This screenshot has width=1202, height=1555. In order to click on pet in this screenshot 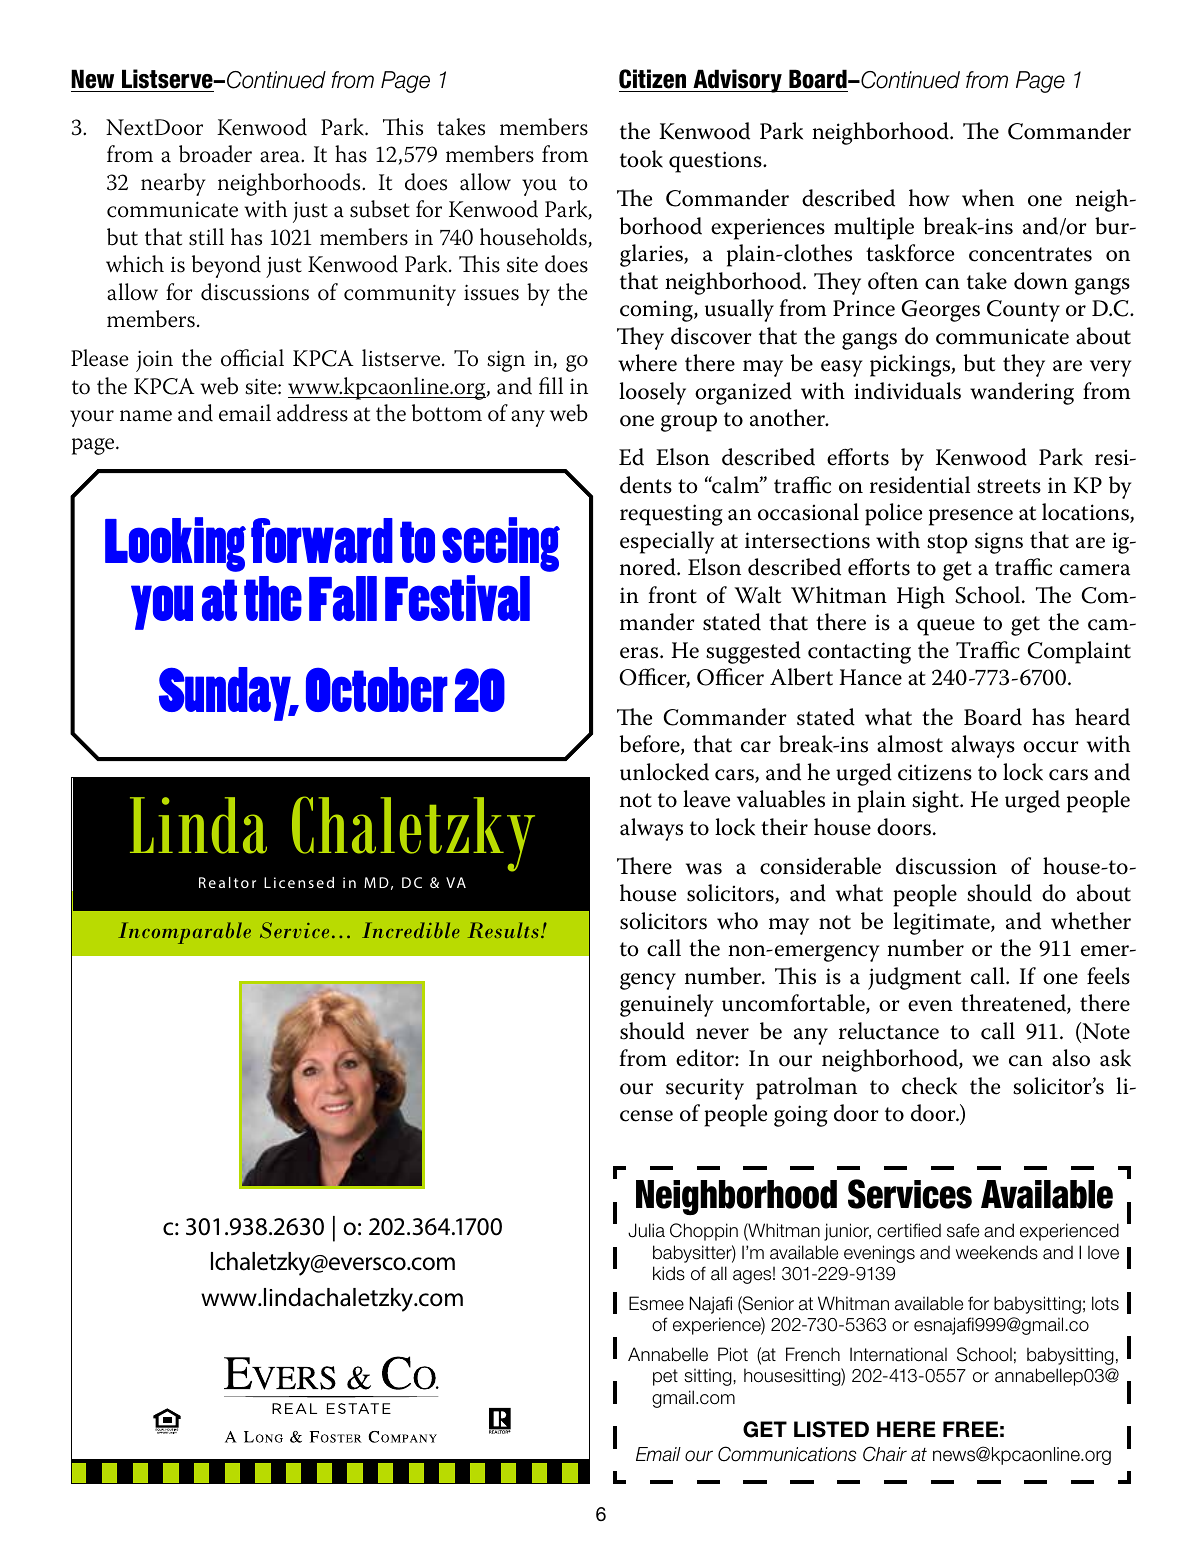, I will do `click(665, 1377)`.
